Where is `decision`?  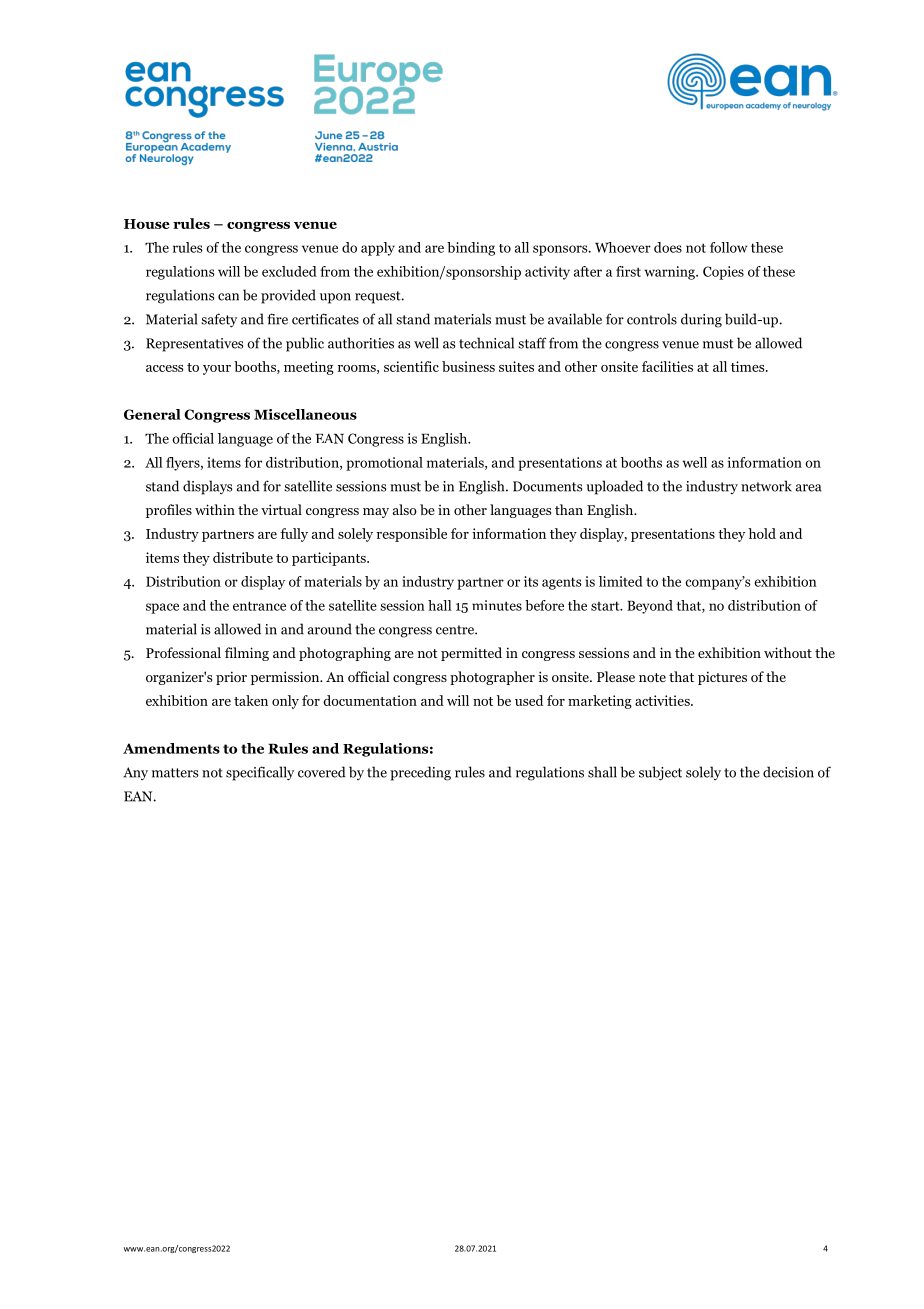 decision is located at coordinates (788, 772).
